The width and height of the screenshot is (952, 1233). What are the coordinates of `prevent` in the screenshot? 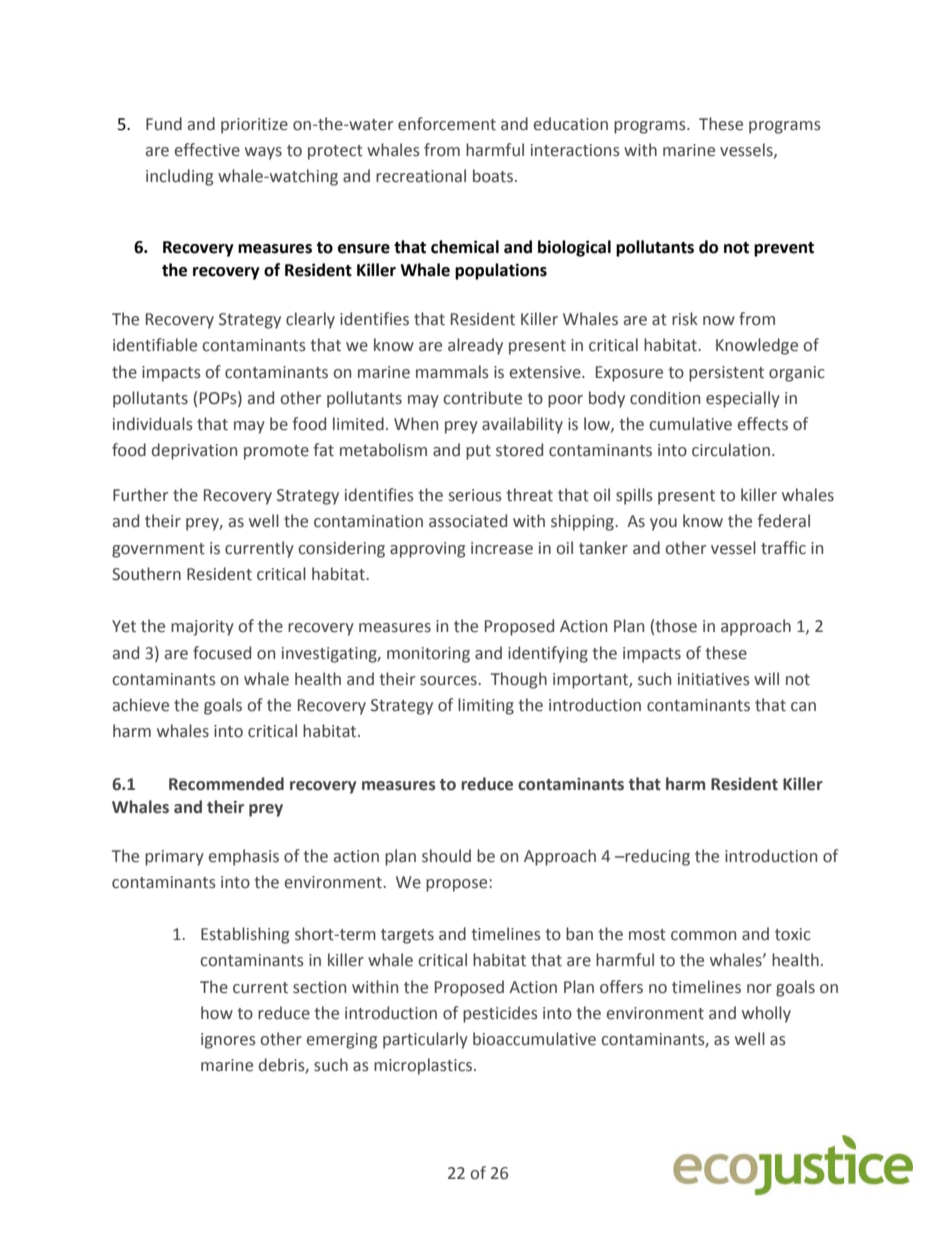 It's located at (784, 249).
